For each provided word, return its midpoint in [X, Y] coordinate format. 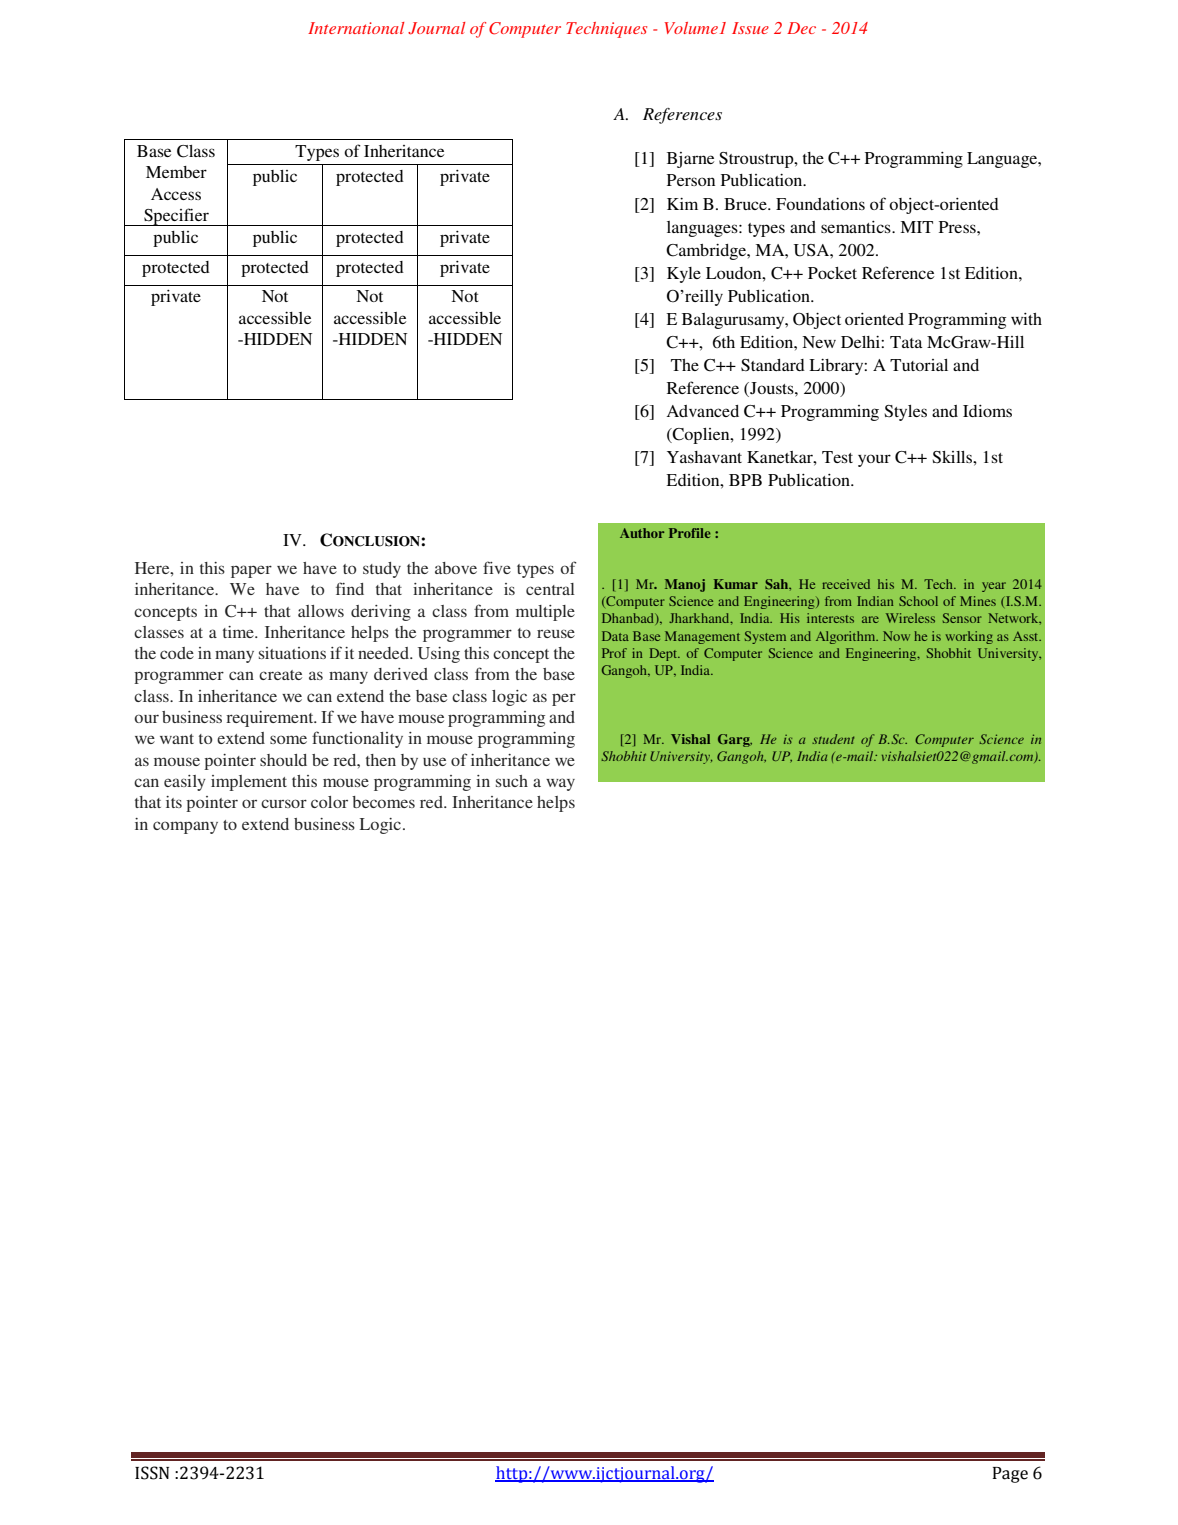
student [833, 739]
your [874, 460]
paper [251, 571]
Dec [801, 28]
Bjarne [690, 160]
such [512, 781]
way [560, 784]
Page [1010, 1475]
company [185, 827]
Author [642, 533]
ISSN [152, 1473]
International [356, 28]
